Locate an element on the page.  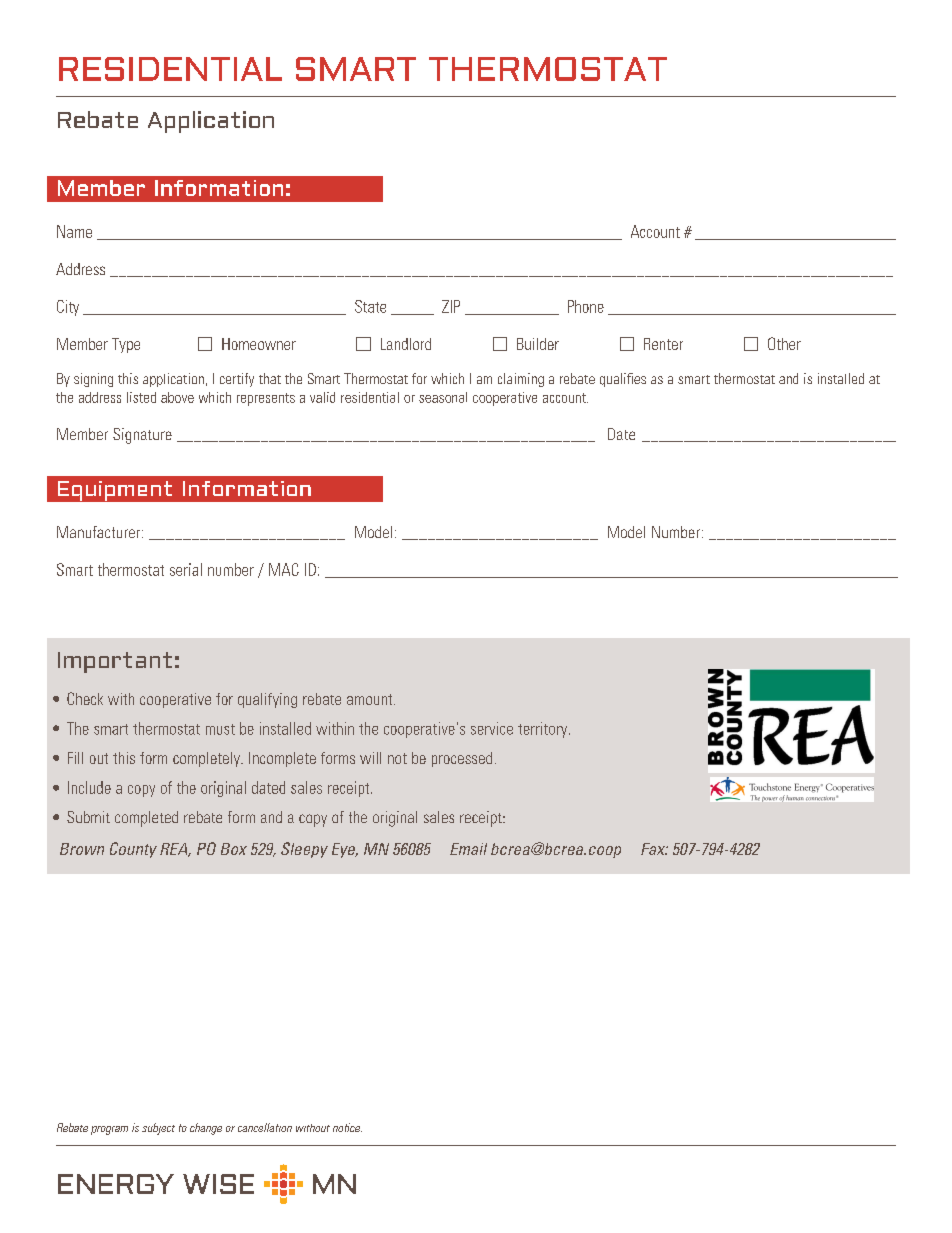
Phone is located at coordinates (586, 306).
